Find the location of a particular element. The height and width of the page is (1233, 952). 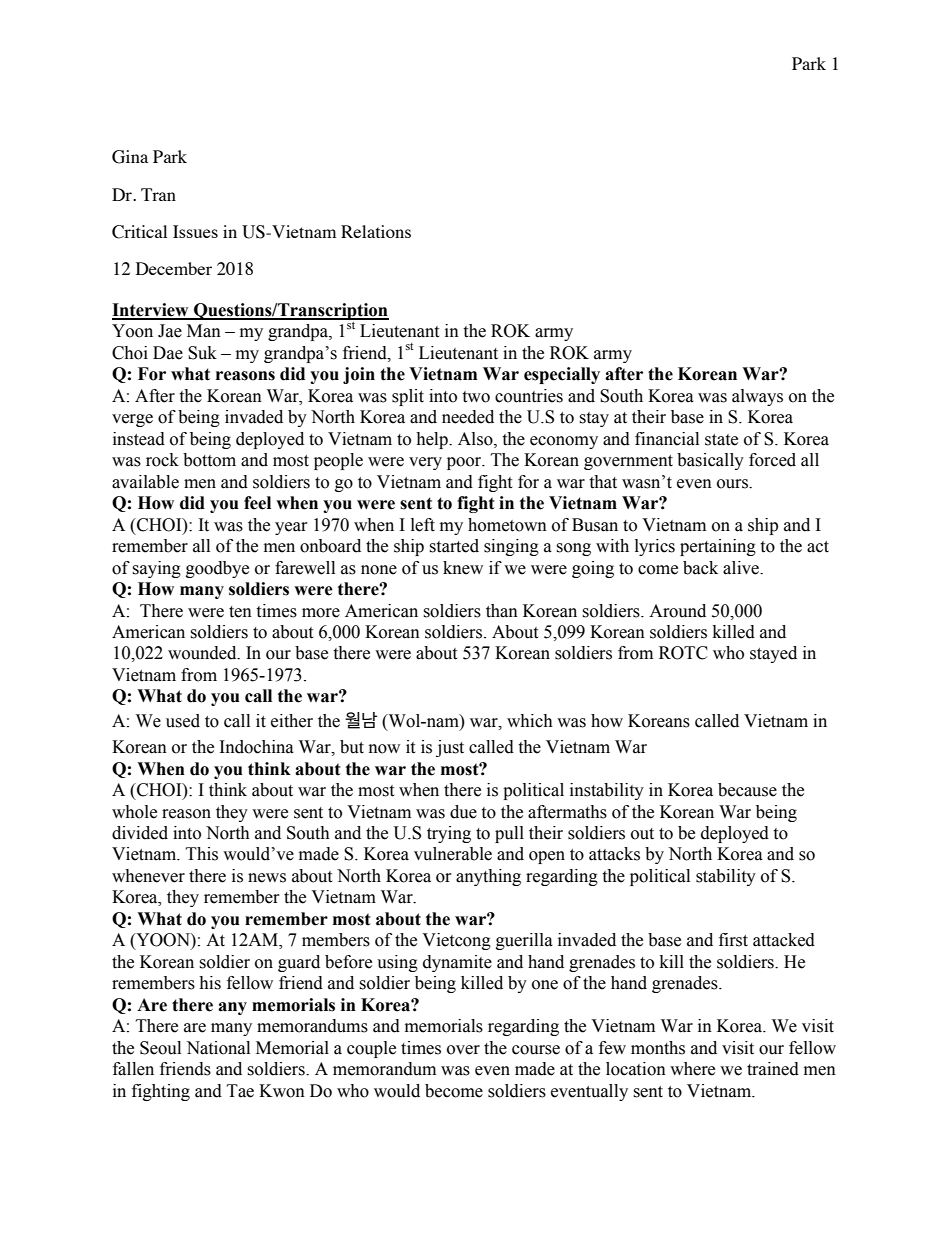

National is located at coordinates (218, 1048).
